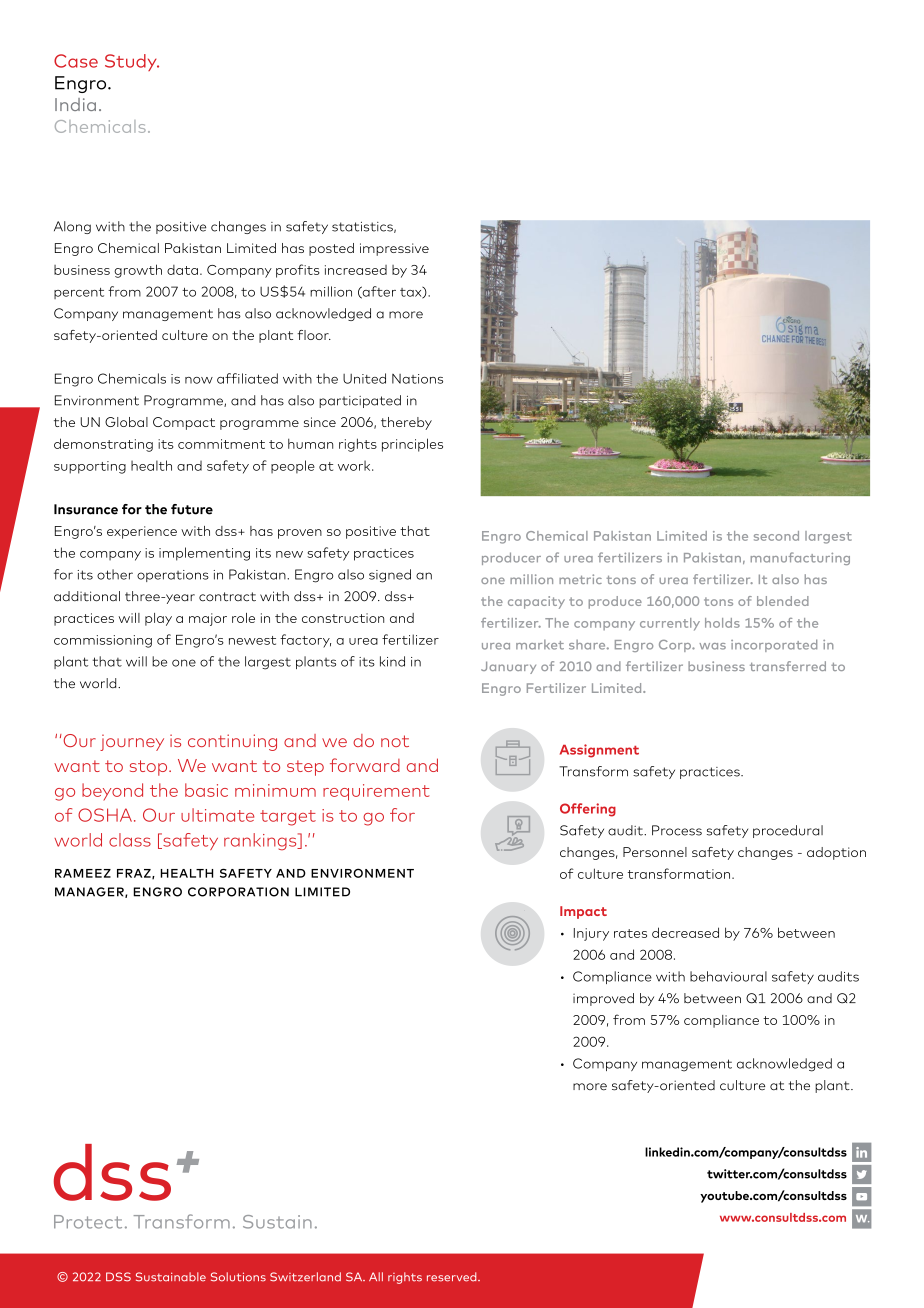 The width and height of the screenshot is (924, 1308). I want to click on Nations, so click(417, 379).
